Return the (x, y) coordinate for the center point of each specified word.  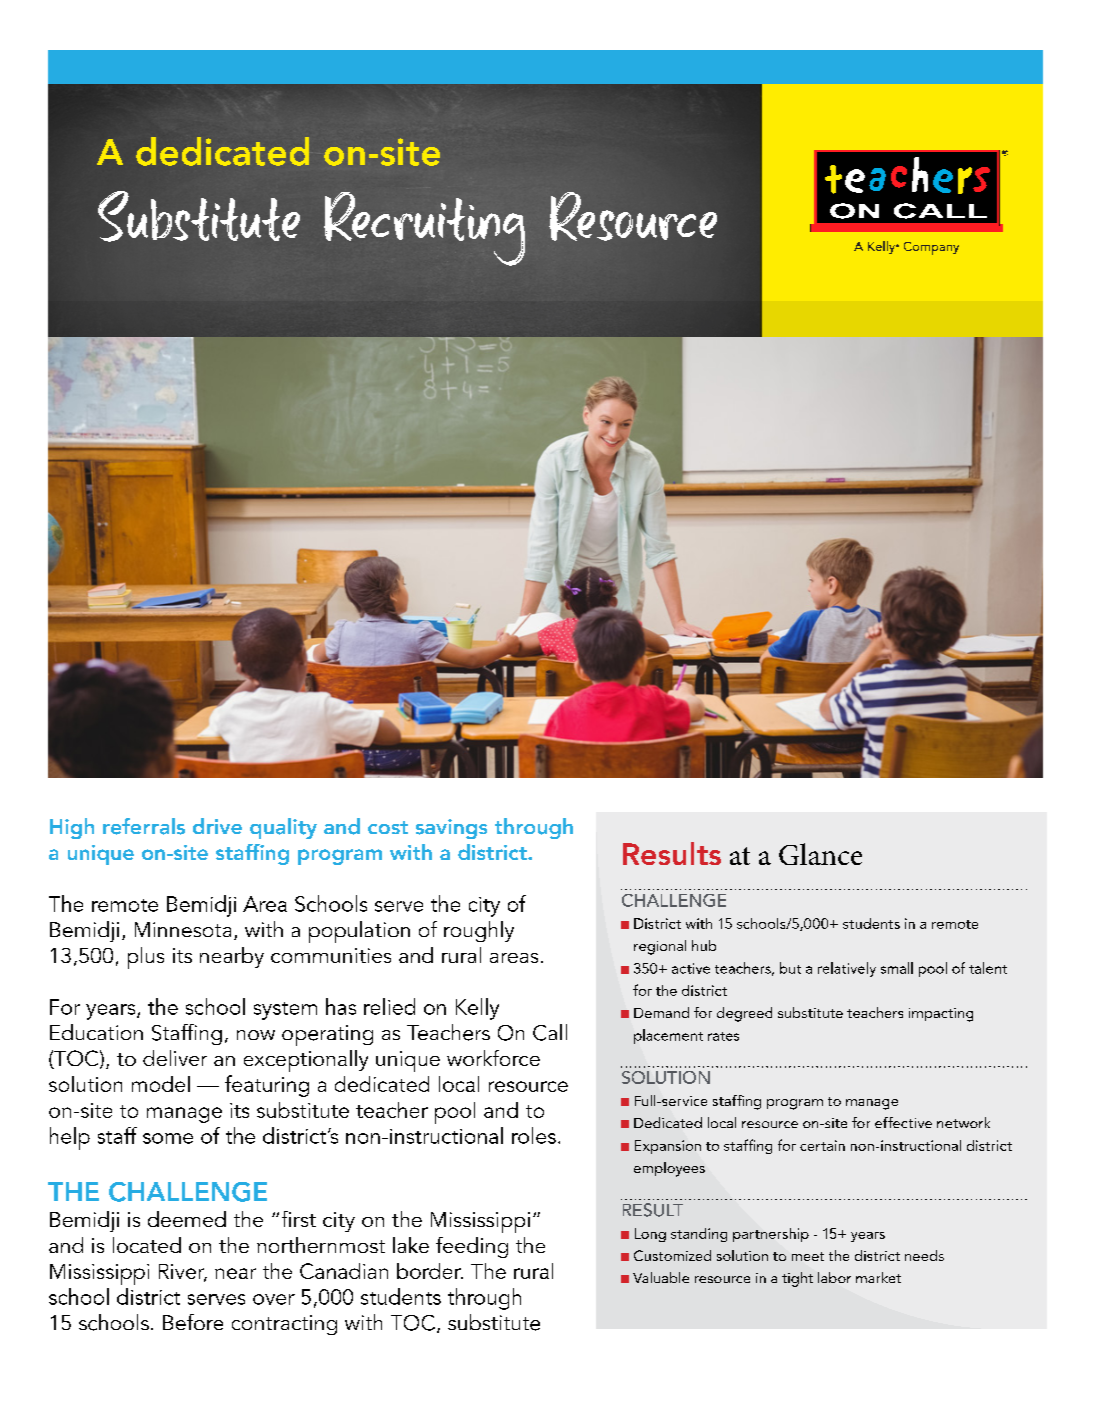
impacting (941, 1015)
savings (451, 829)
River (183, 1272)
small (897, 968)
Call (550, 1032)
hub (704, 945)
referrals (144, 826)
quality (283, 828)
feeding (472, 1247)
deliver (175, 1058)
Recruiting (424, 229)
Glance (820, 854)
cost (388, 827)
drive (217, 826)
